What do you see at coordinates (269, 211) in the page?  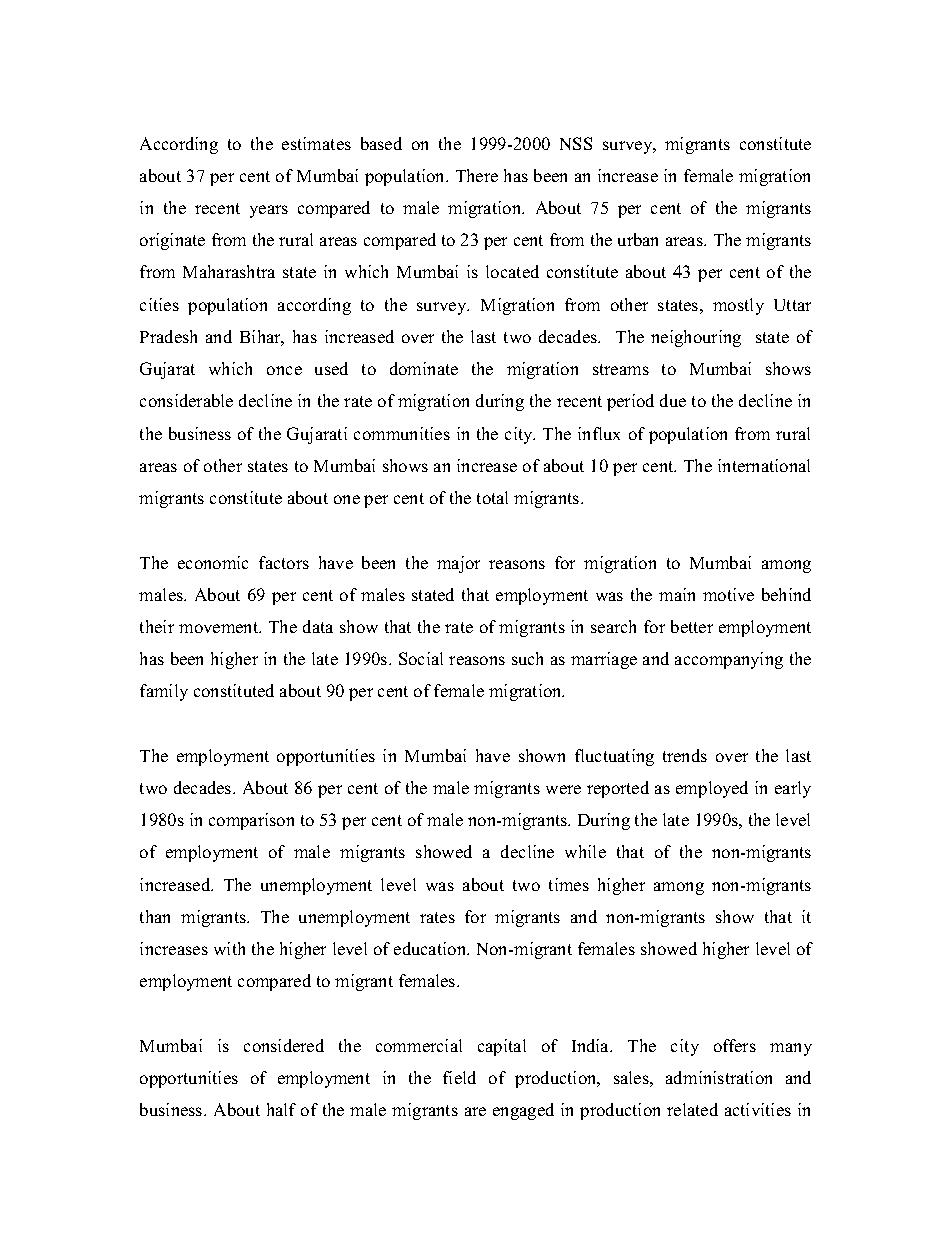 I see `years` at bounding box center [269, 211].
